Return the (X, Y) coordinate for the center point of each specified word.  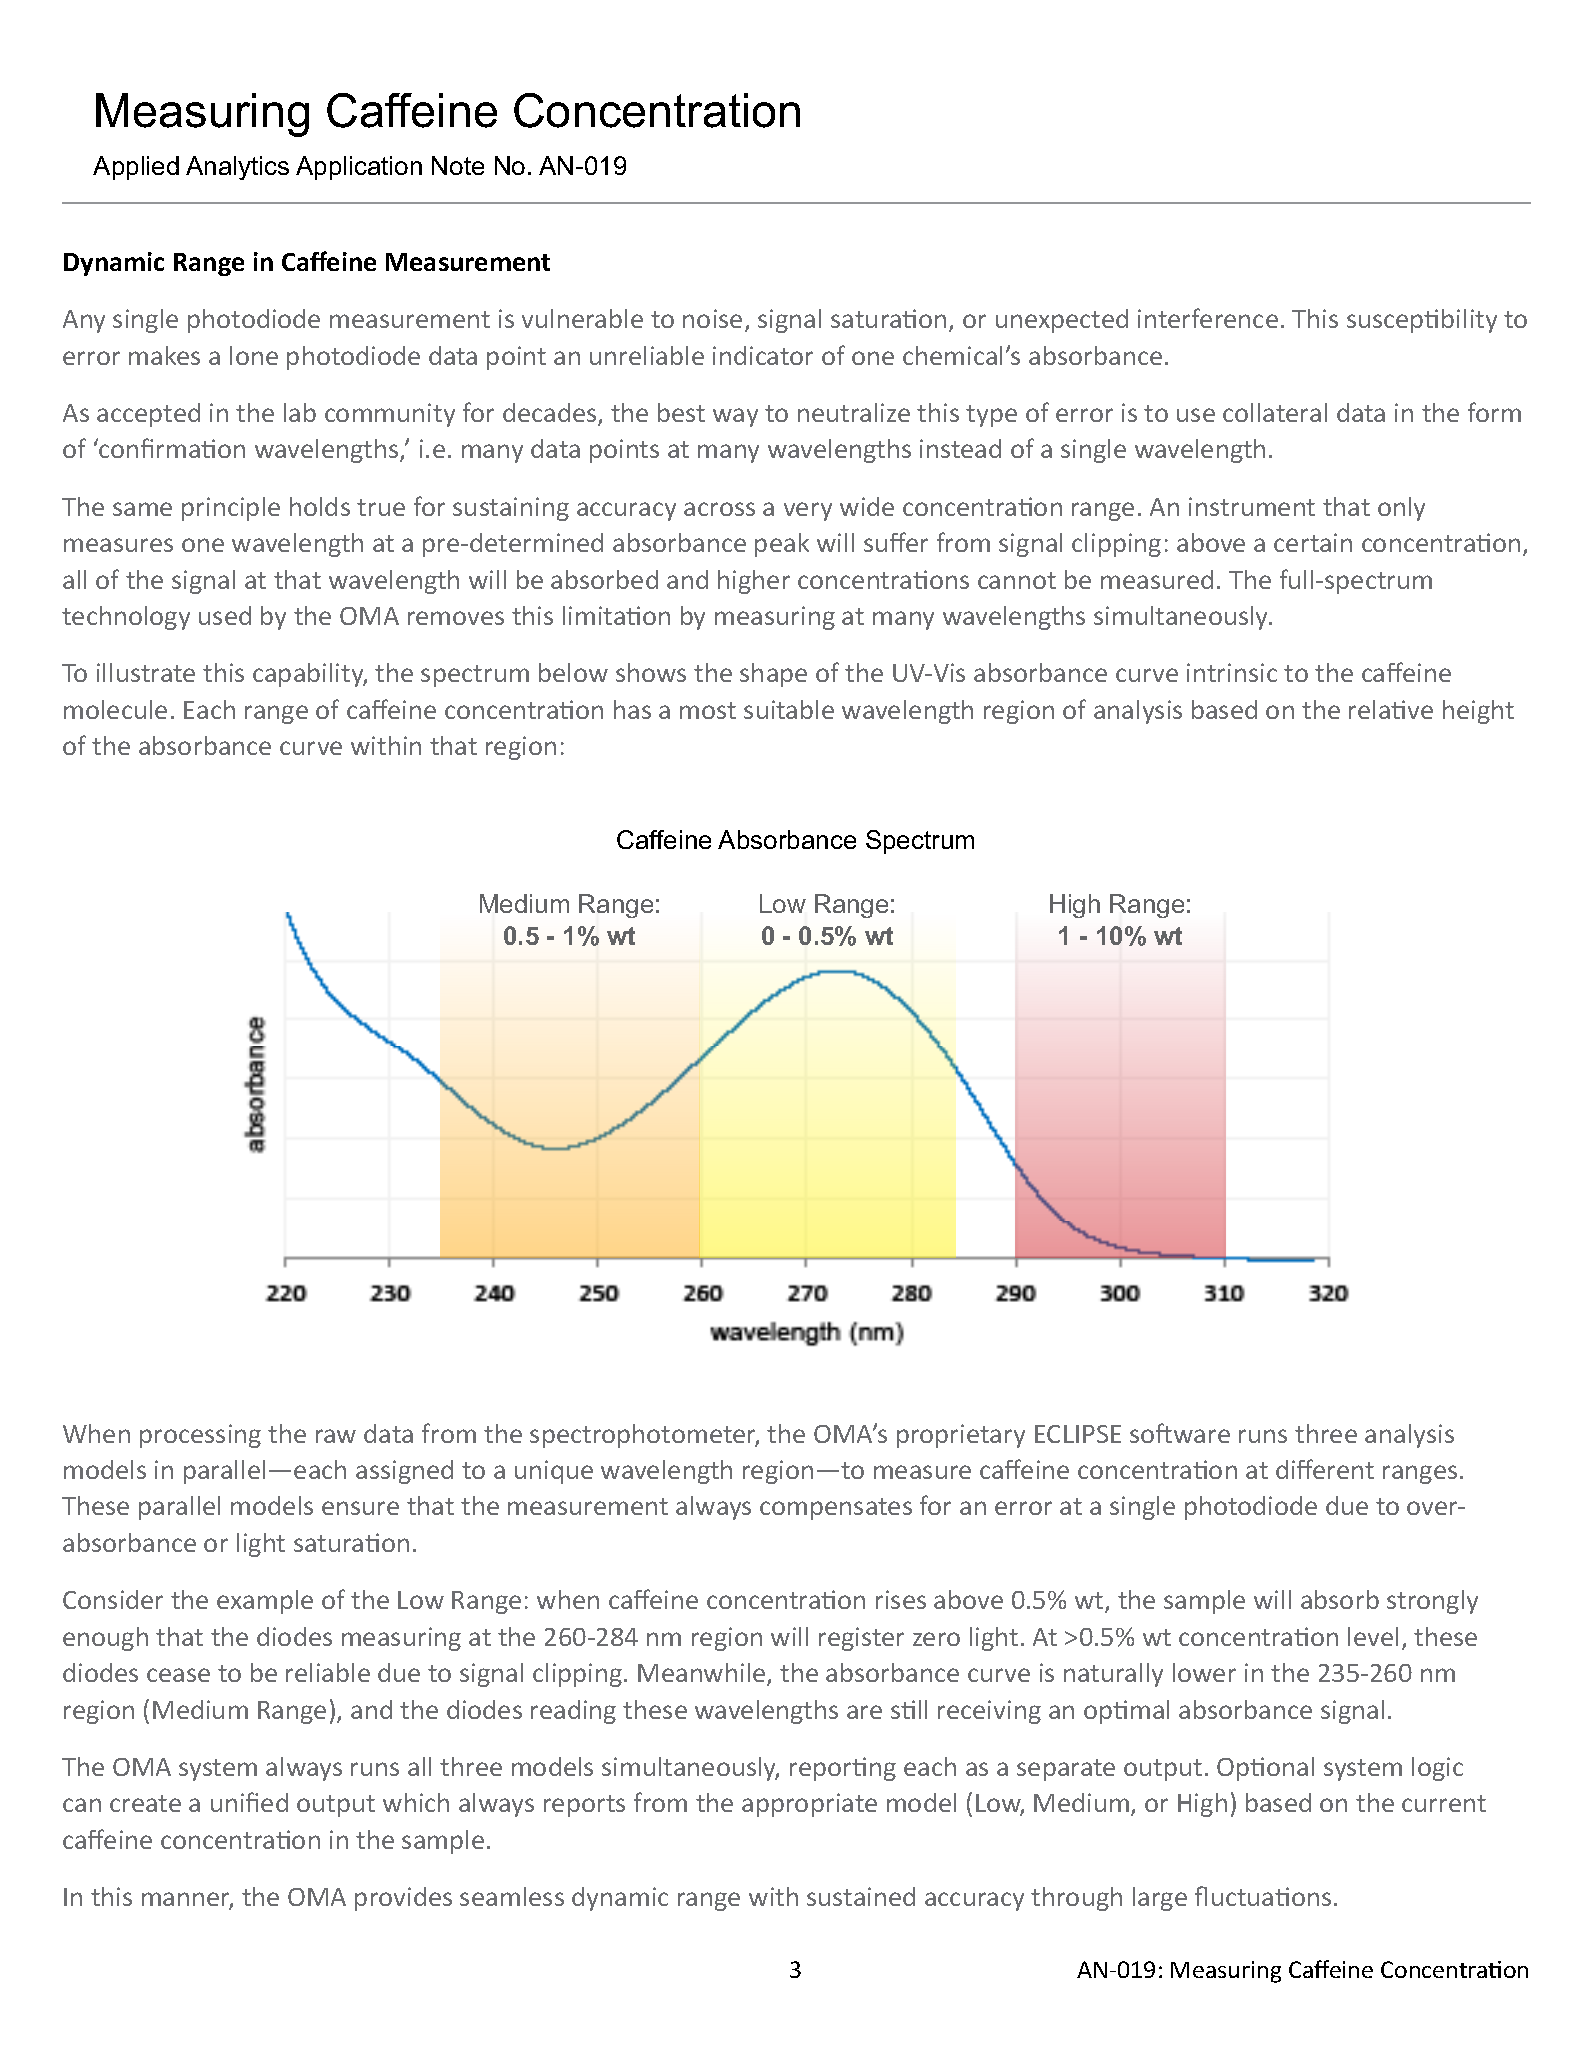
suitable (789, 709)
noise (712, 318)
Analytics (237, 168)
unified (249, 1802)
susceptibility (1422, 321)
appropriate (809, 1805)
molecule (115, 709)
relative (1391, 709)
